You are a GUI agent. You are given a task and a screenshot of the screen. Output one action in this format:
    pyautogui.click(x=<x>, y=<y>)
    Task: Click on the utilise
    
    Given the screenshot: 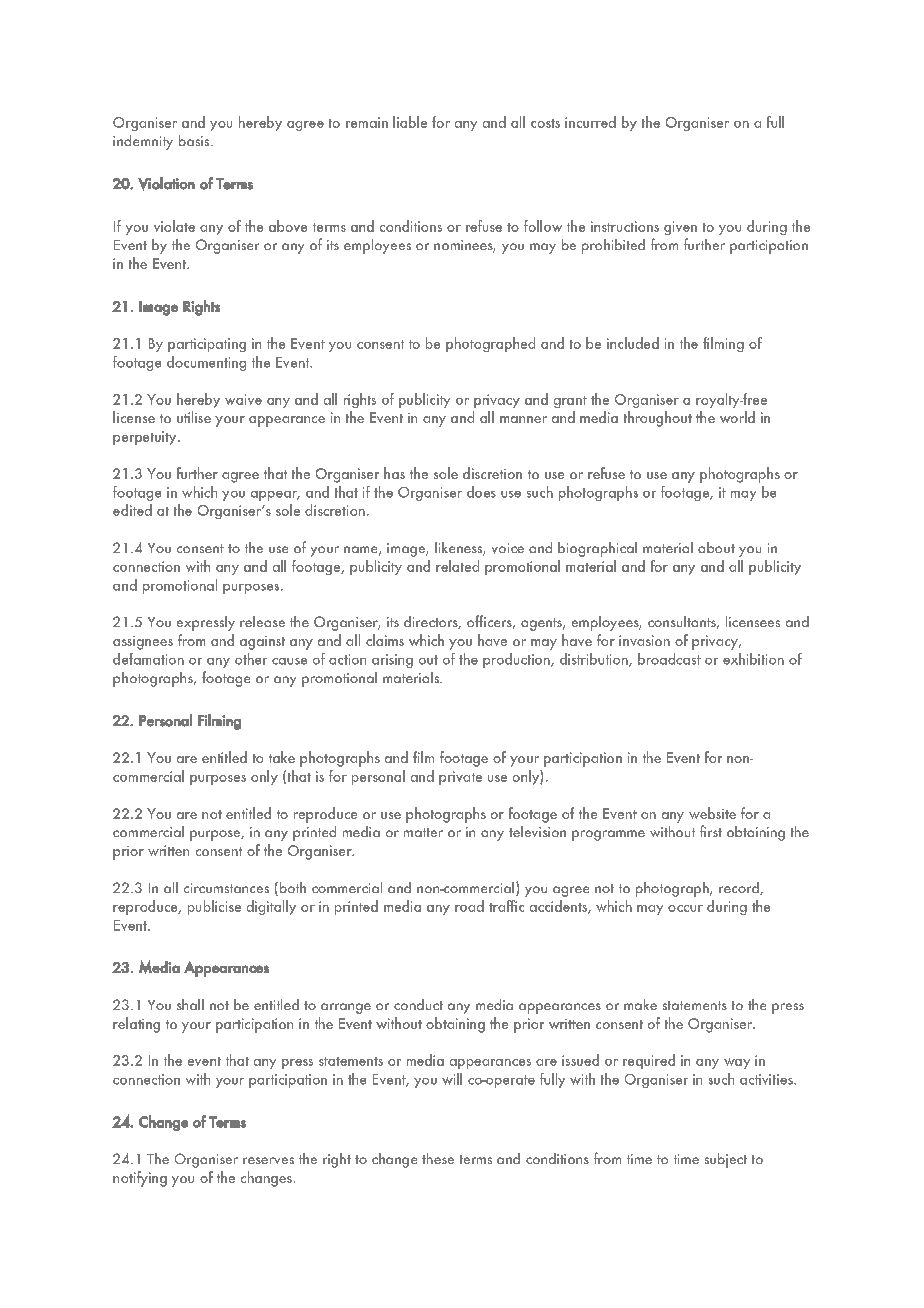 What is the action you would take?
    pyautogui.click(x=194, y=417)
